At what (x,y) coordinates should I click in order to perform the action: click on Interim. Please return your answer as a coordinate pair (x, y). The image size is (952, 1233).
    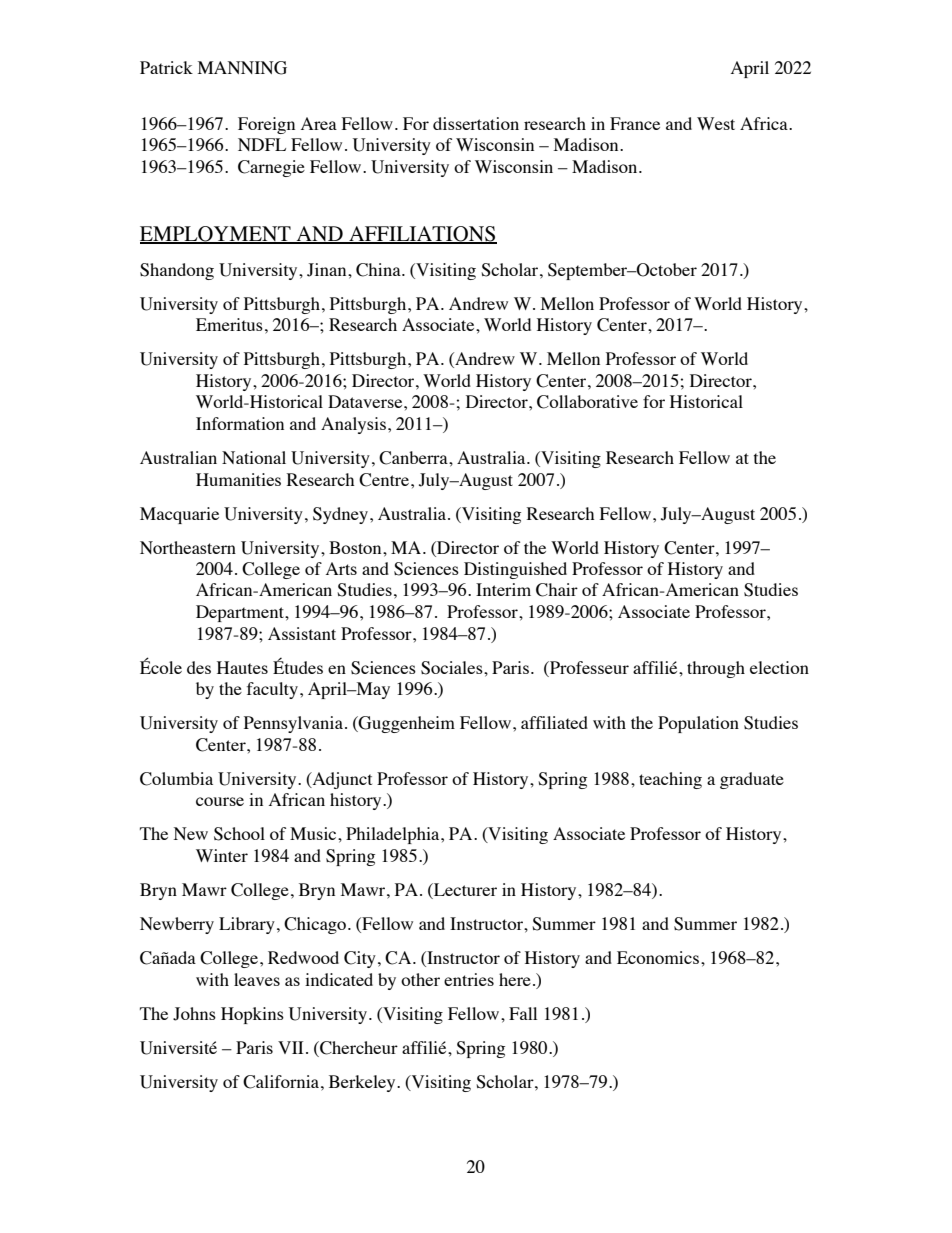
    Looking at the image, I should click on (503, 589).
